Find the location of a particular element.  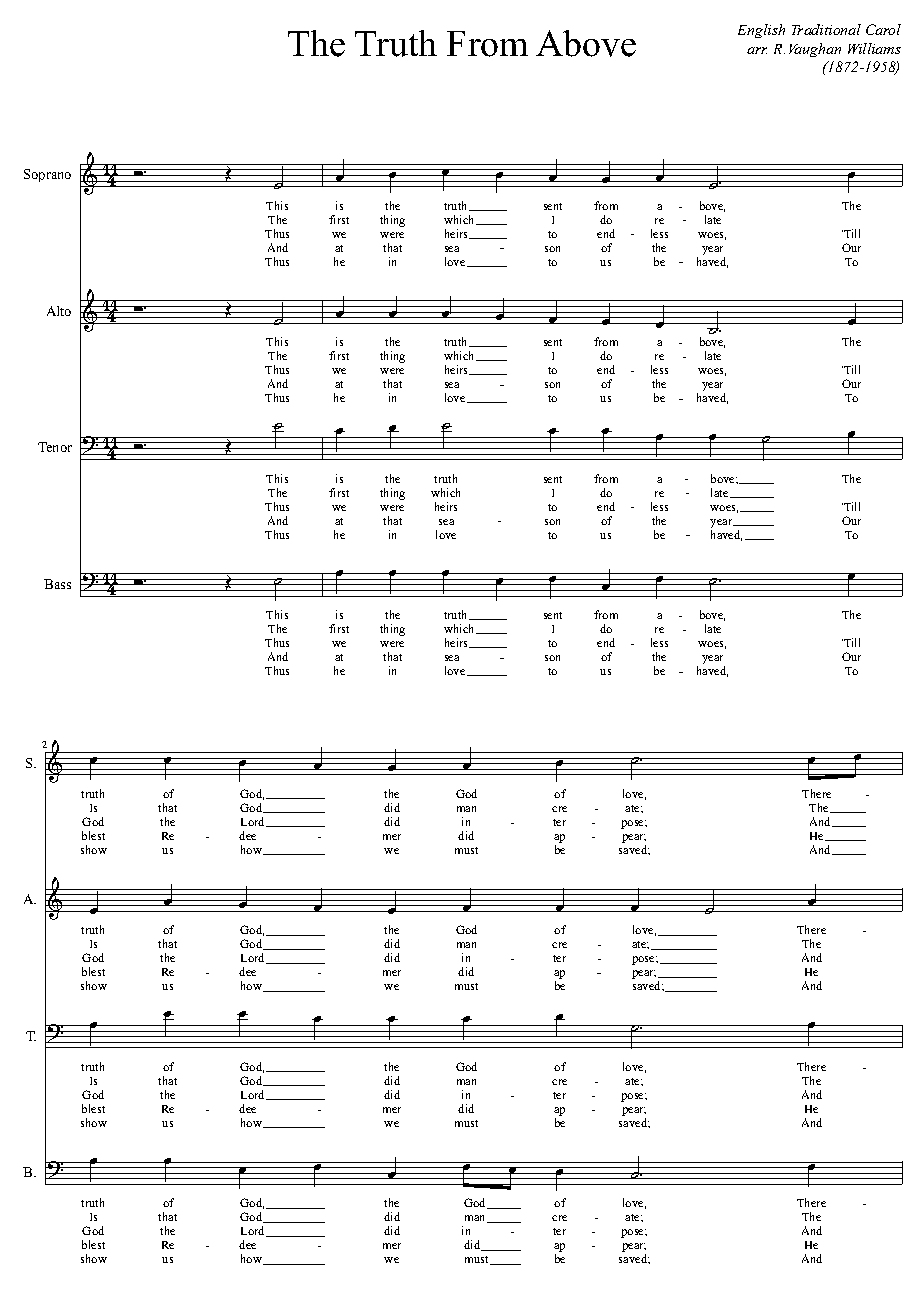

Tenor is located at coordinates (55, 447).
